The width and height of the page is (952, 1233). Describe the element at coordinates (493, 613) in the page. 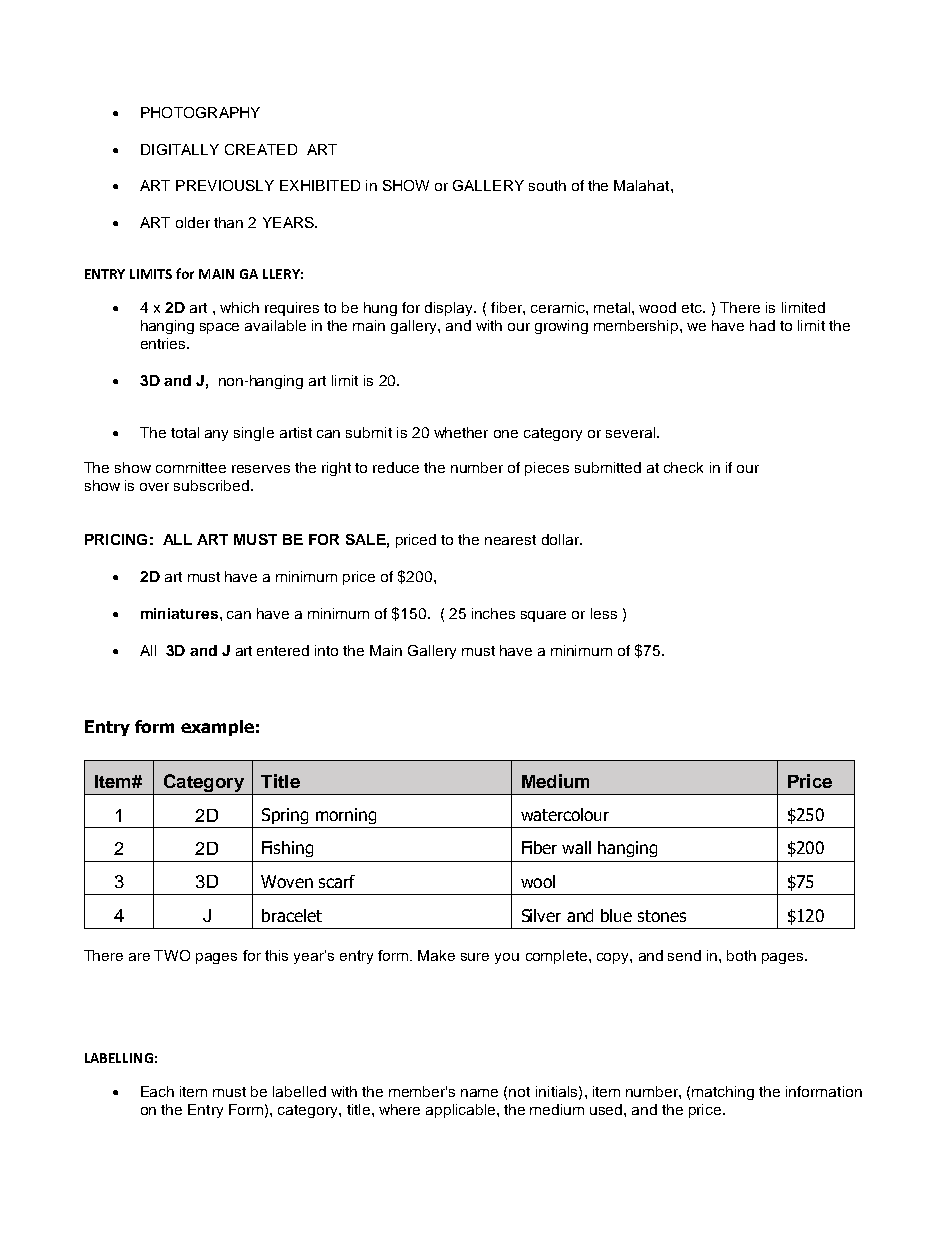

I see `inches` at that location.
